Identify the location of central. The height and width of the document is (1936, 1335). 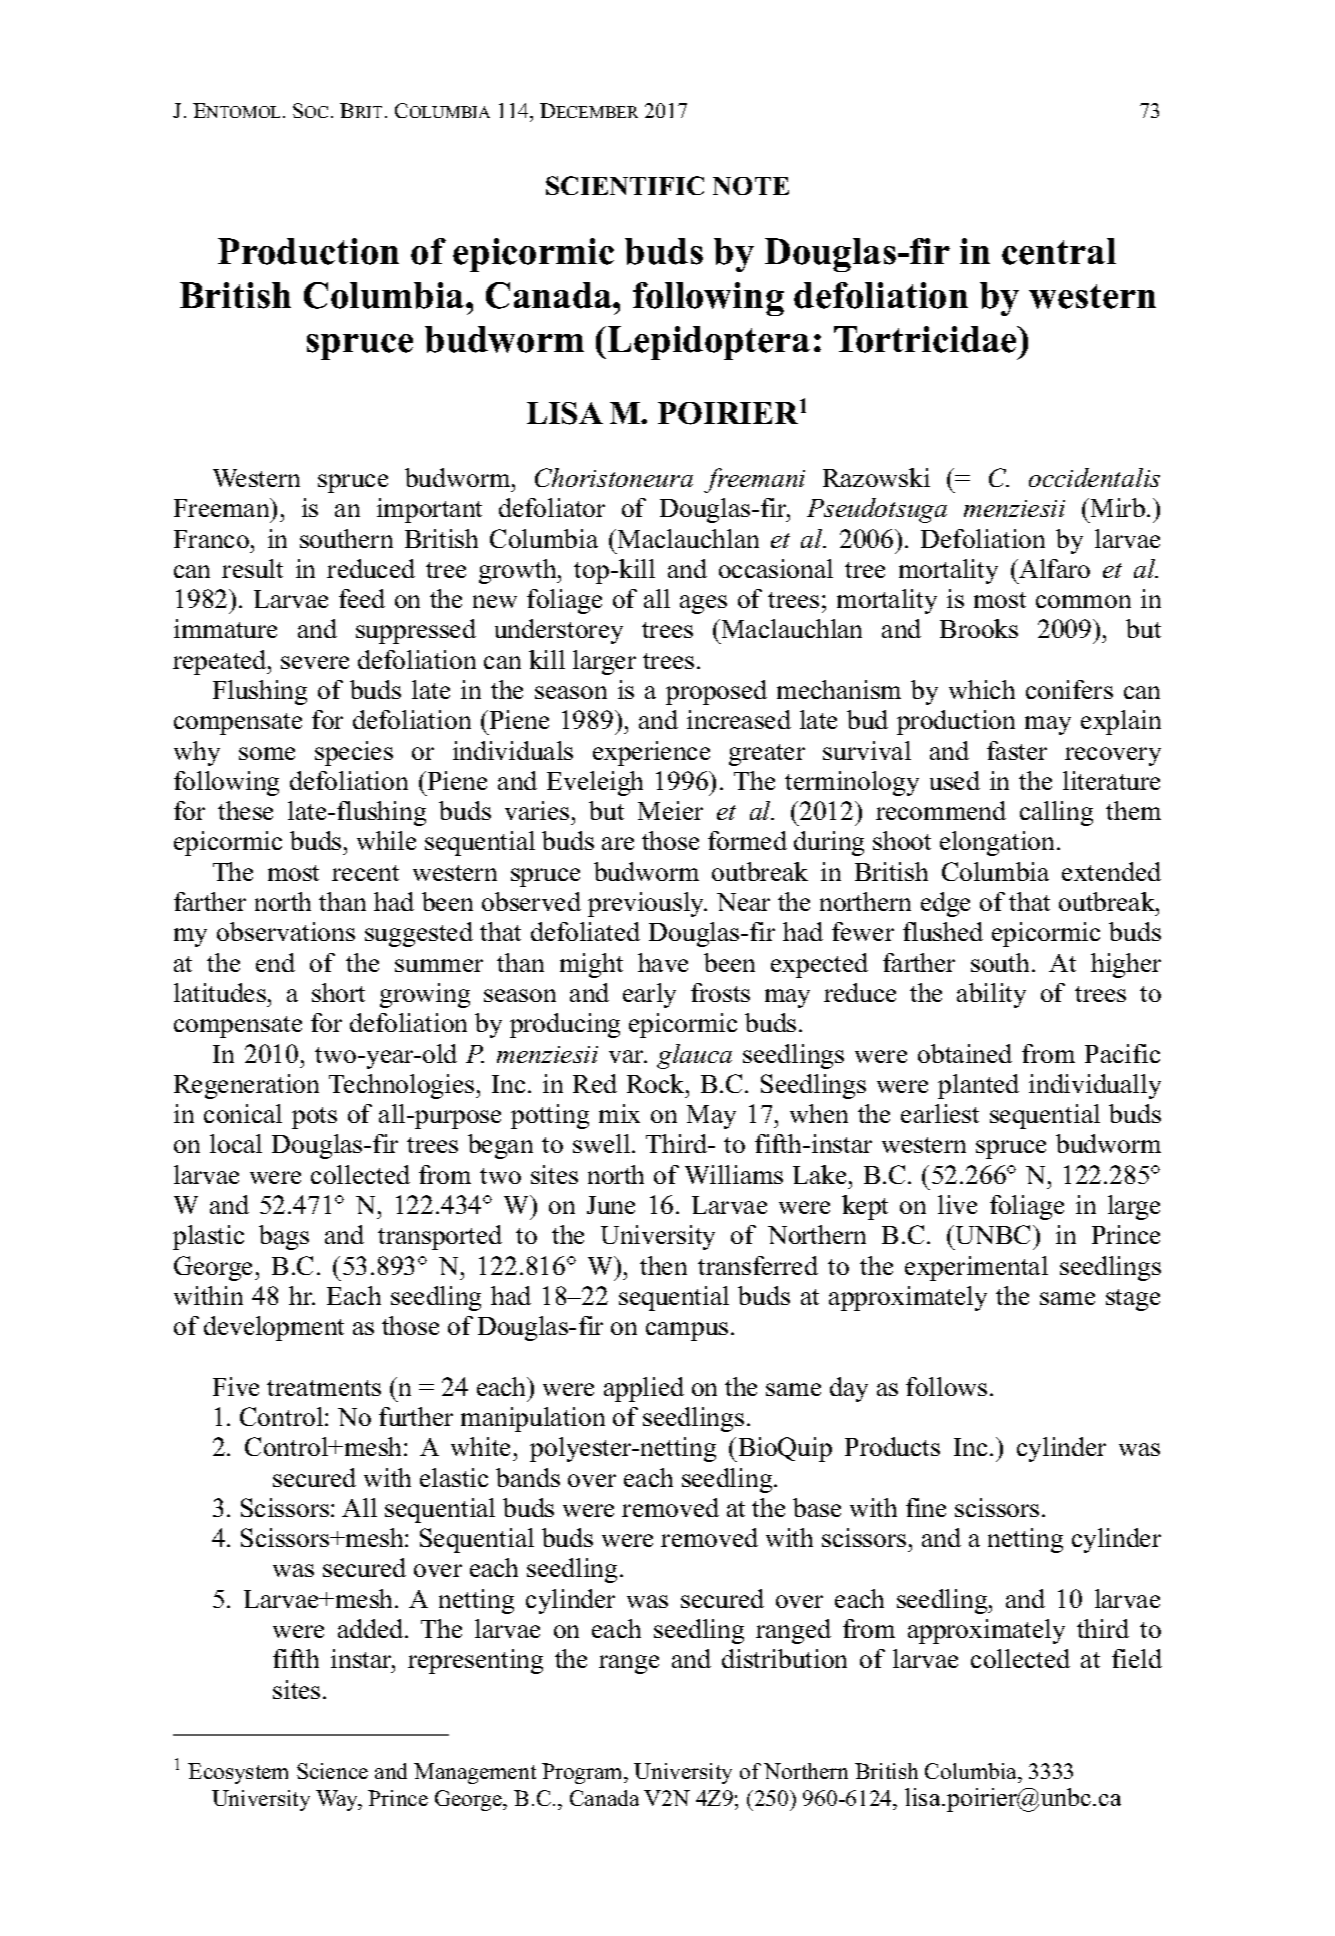
(1059, 251).
